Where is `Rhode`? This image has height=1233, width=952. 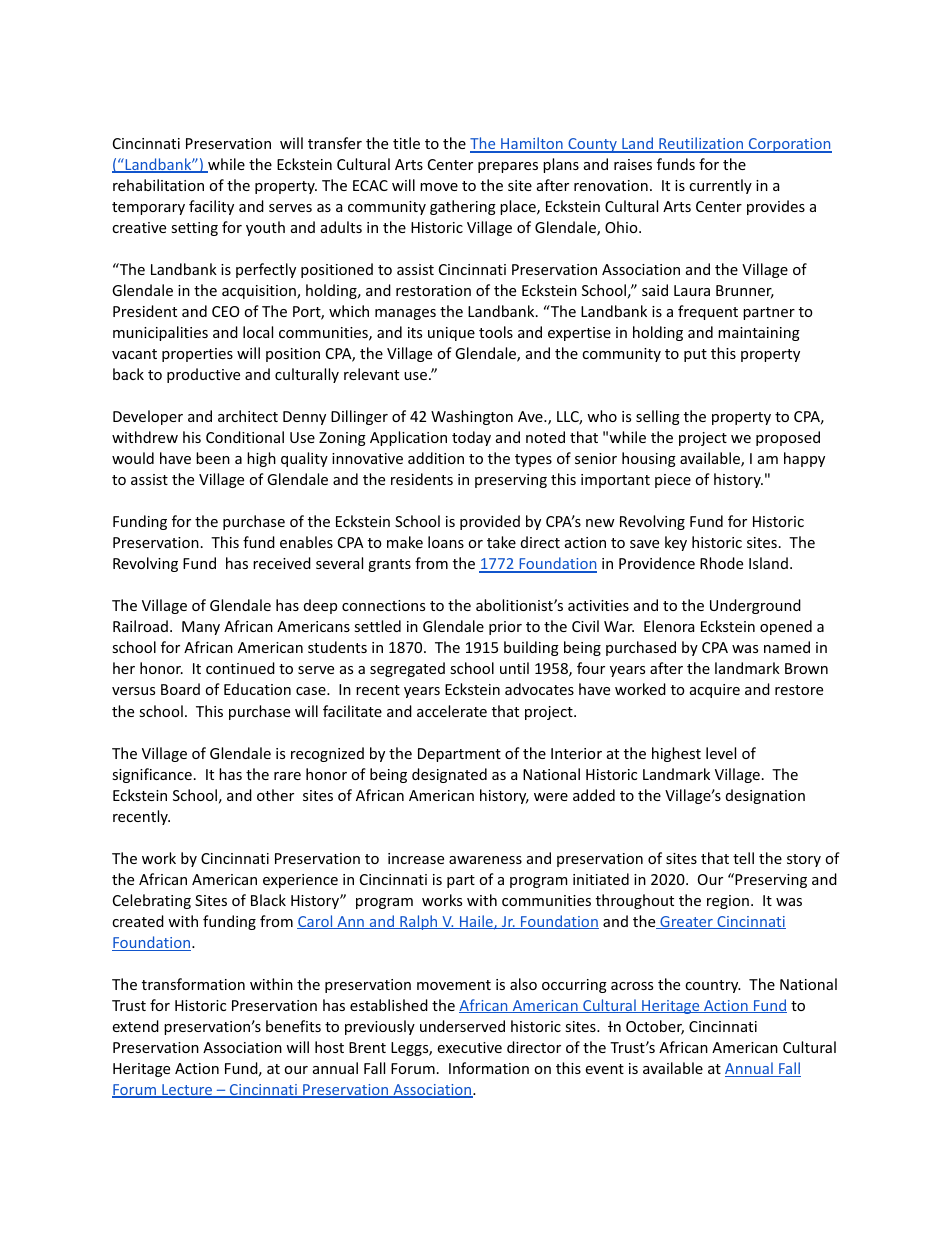 Rhode is located at coordinates (721, 563).
